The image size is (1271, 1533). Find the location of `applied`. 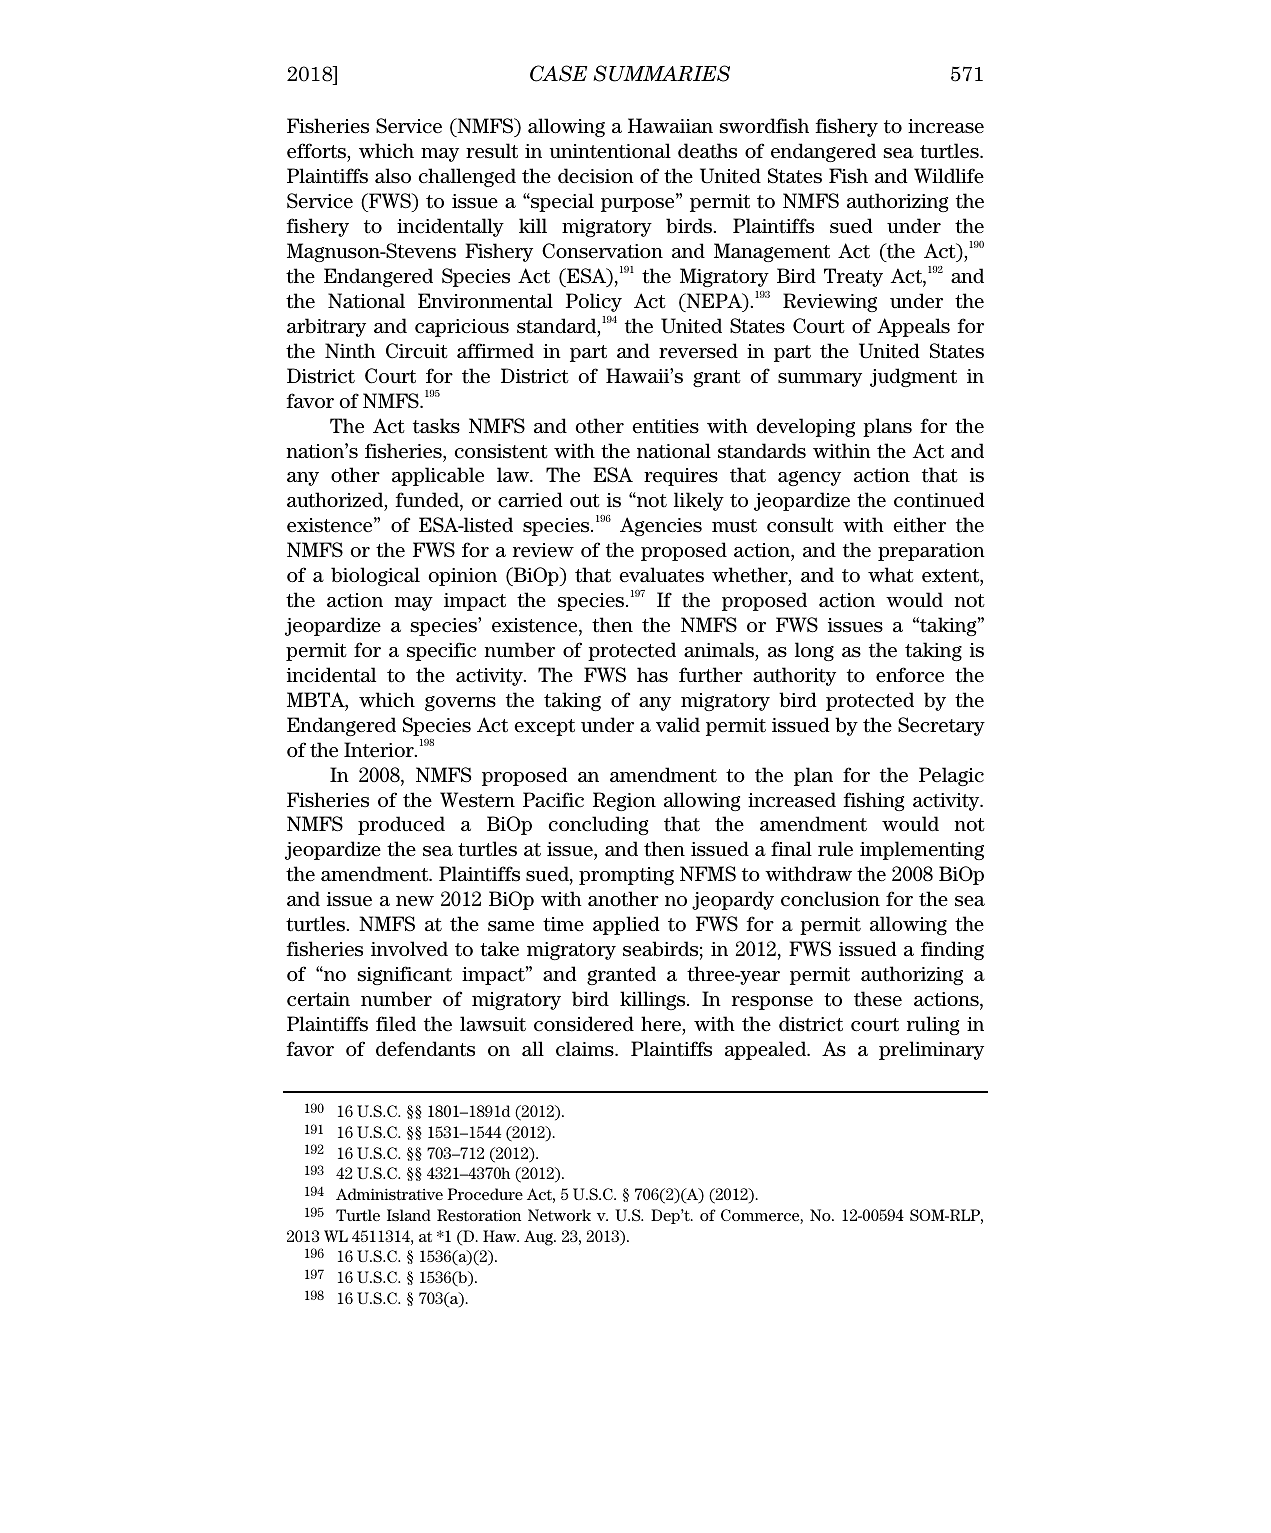

applied is located at coordinates (626, 925).
